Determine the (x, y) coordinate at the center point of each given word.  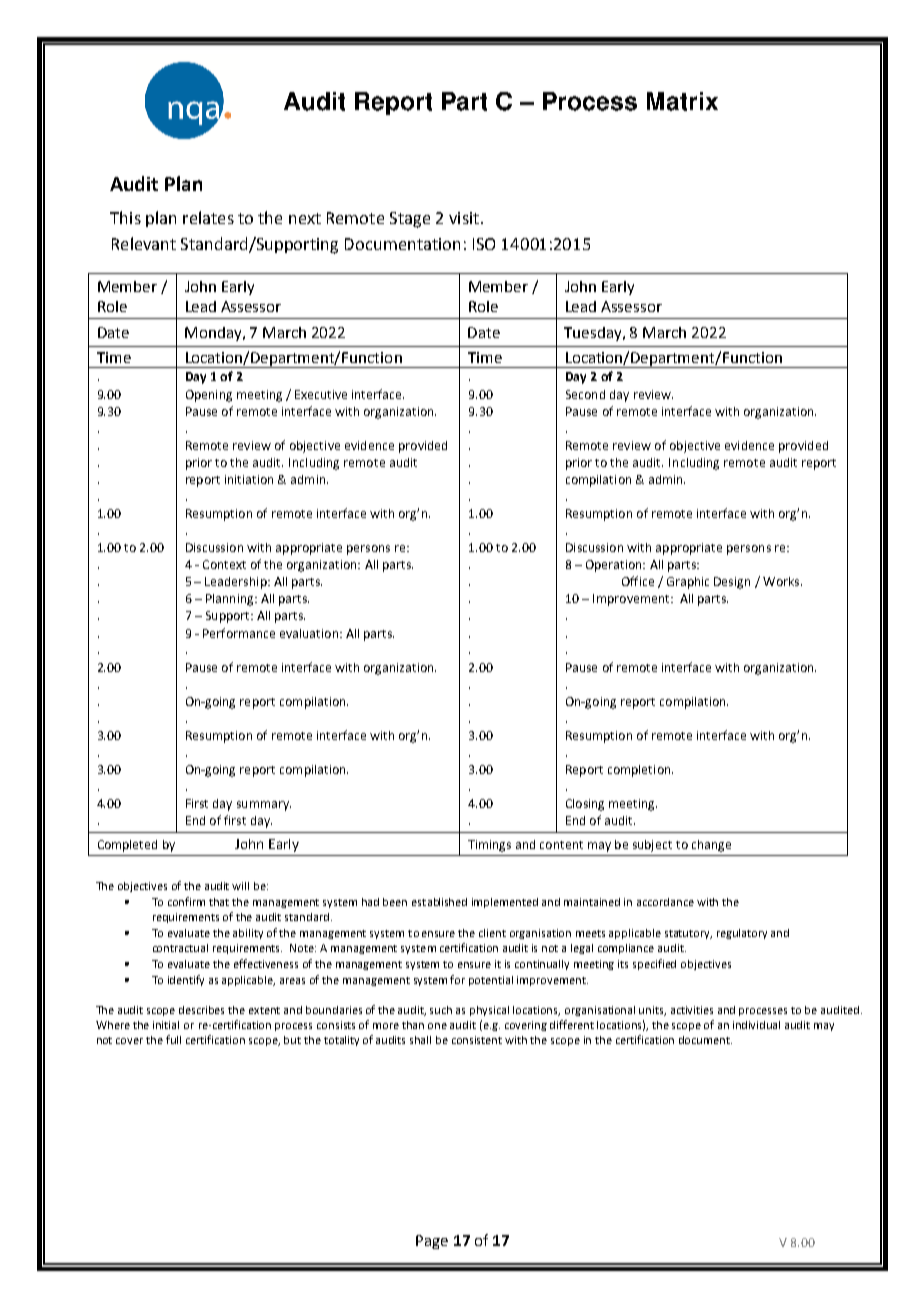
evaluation (309, 633)
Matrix (682, 101)
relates (208, 217)
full (173, 1039)
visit (464, 218)
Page (432, 1242)
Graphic (688, 583)
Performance (239, 633)
